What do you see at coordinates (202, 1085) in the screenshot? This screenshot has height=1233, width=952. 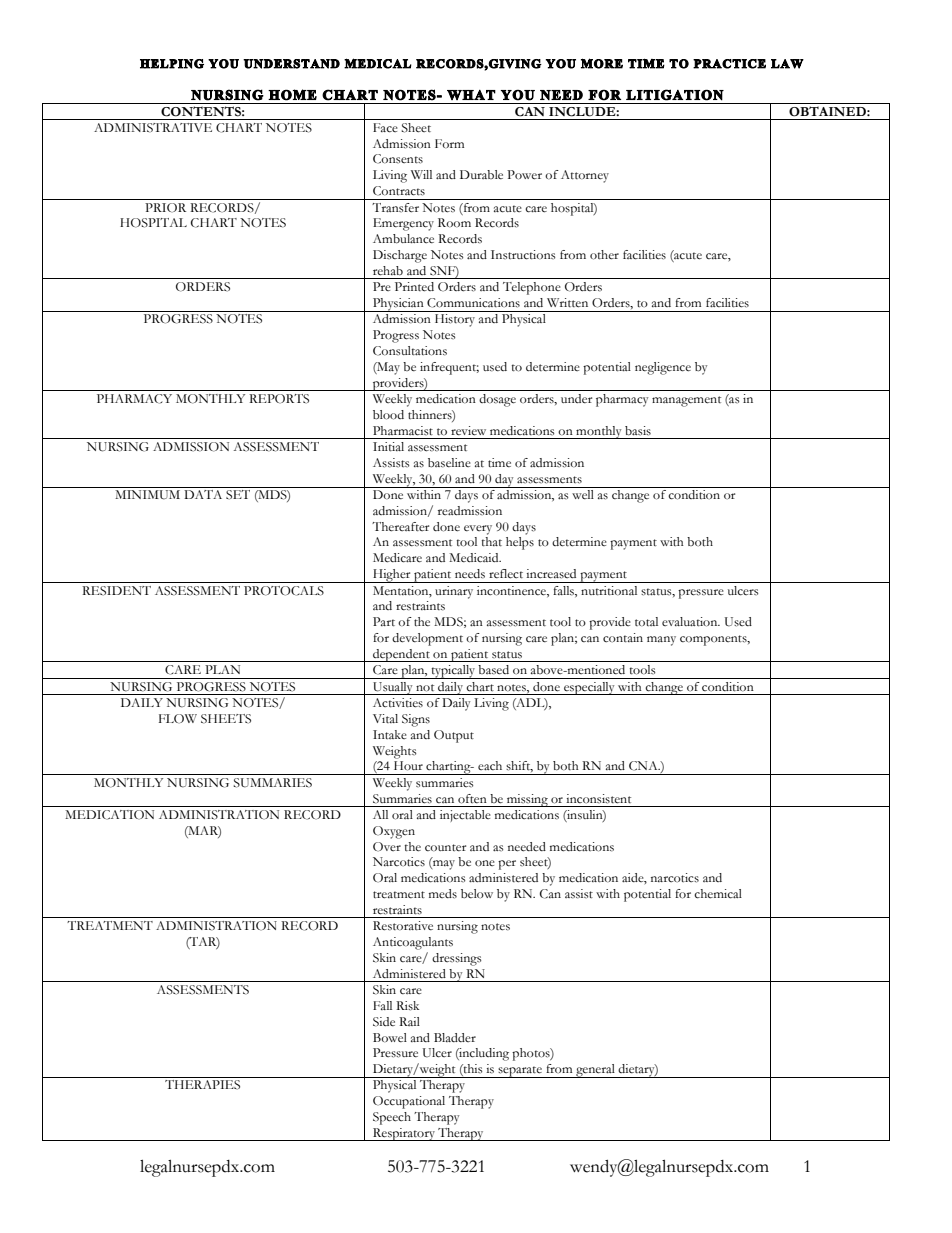 I see `THERAPIES` at bounding box center [202, 1085].
